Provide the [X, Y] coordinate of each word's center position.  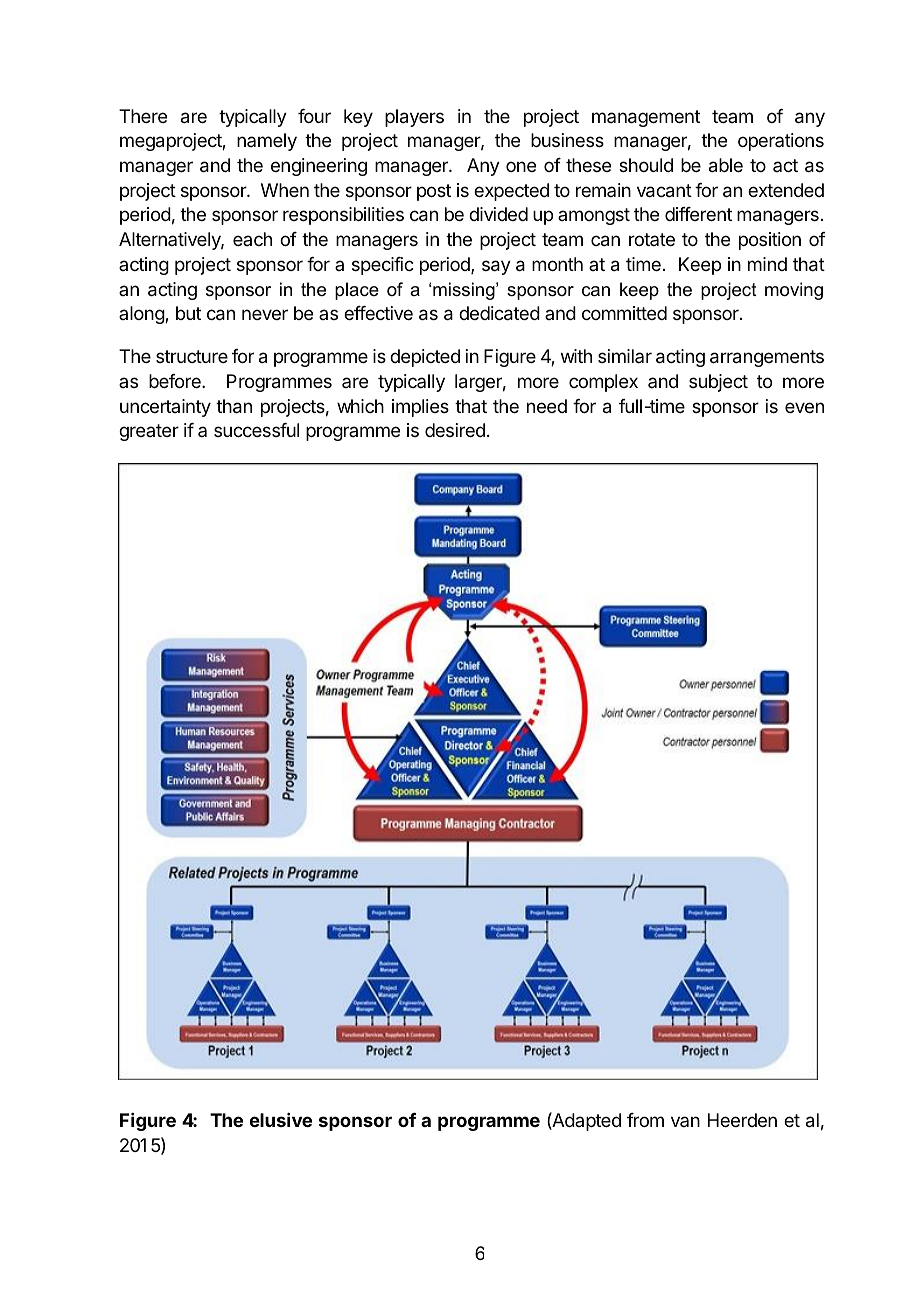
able [726, 165]
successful [256, 430]
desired [455, 430]
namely [267, 142]
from [645, 1120]
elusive [280, 1120]
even [804, 407]
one [521, 166]
